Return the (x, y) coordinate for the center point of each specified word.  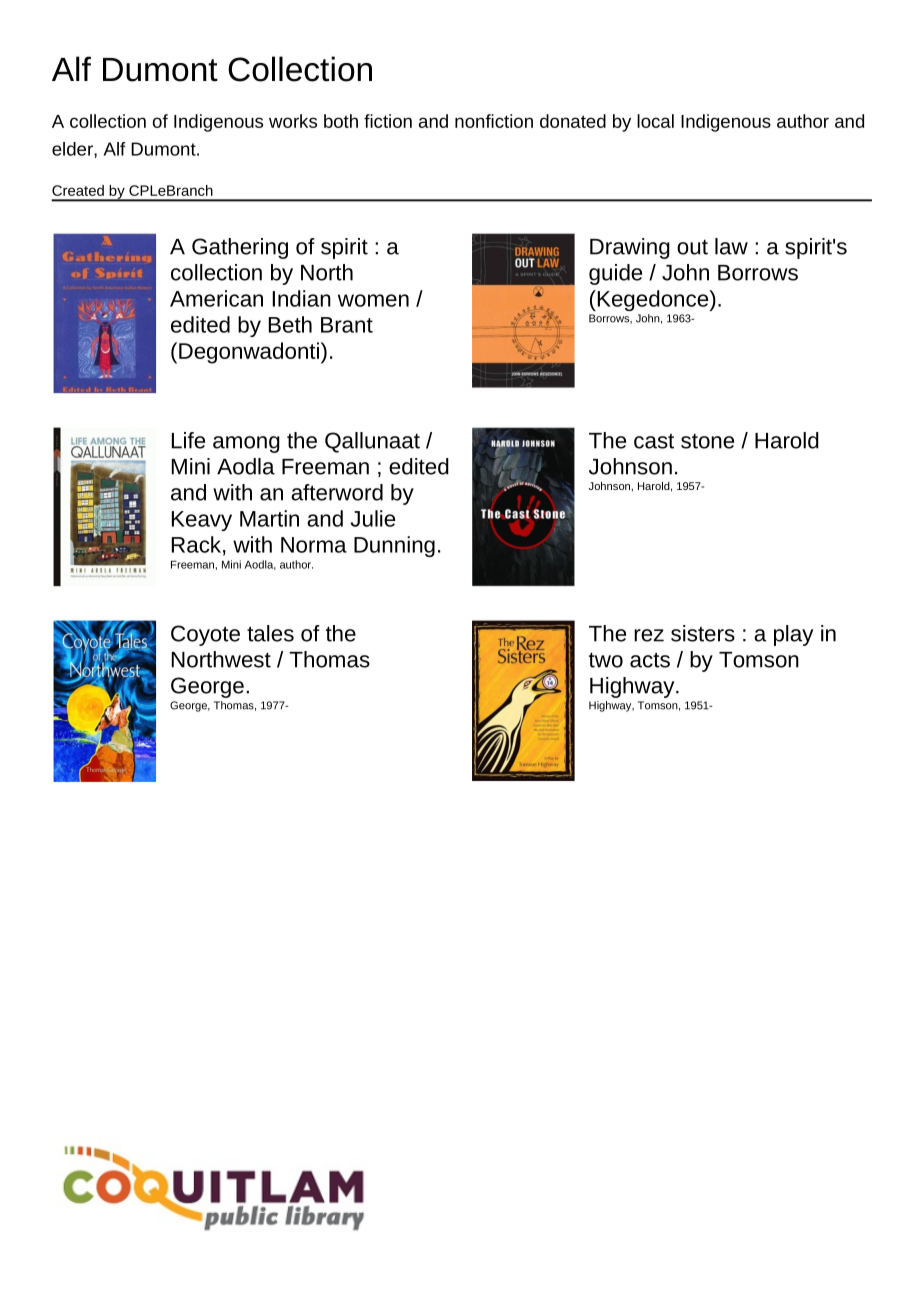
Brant (347, 325)
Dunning (394, 546)
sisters (703, 633)
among (246, 444)
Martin (269, 518)
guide (615, 274)
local (655, 121)
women (373, 300)
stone (707, 441)
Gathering (240, 248)
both (341, 121)
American (216, 298)
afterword (337, 492)
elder (73, 149)
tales (270, 633)
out (692, 247)
